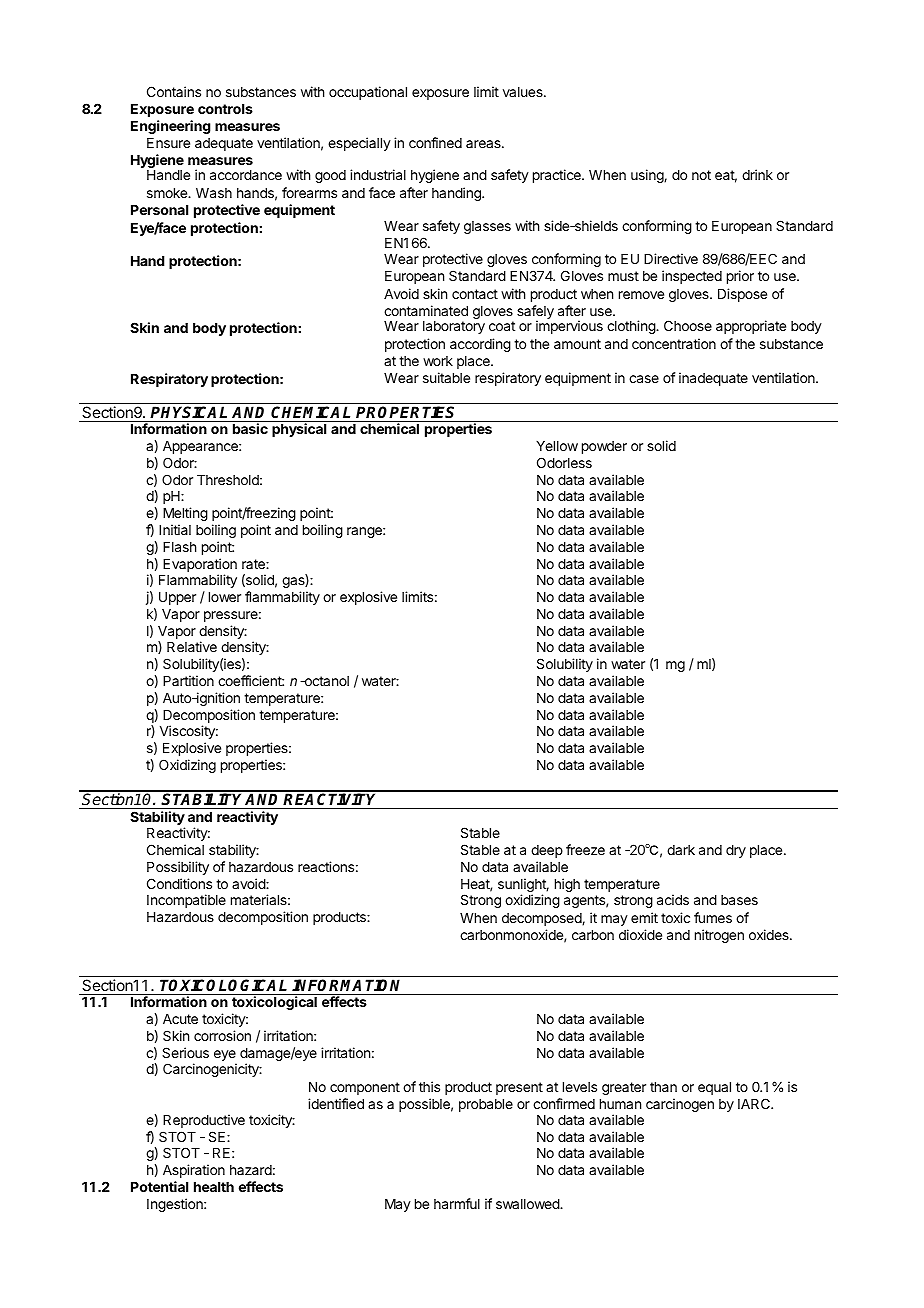 Image resolution: width=924 pixels, height=1308 pixels. What do you see at coordinates (192, 646) in the image?
I see `Relative` at bounding box center [192, 646].
